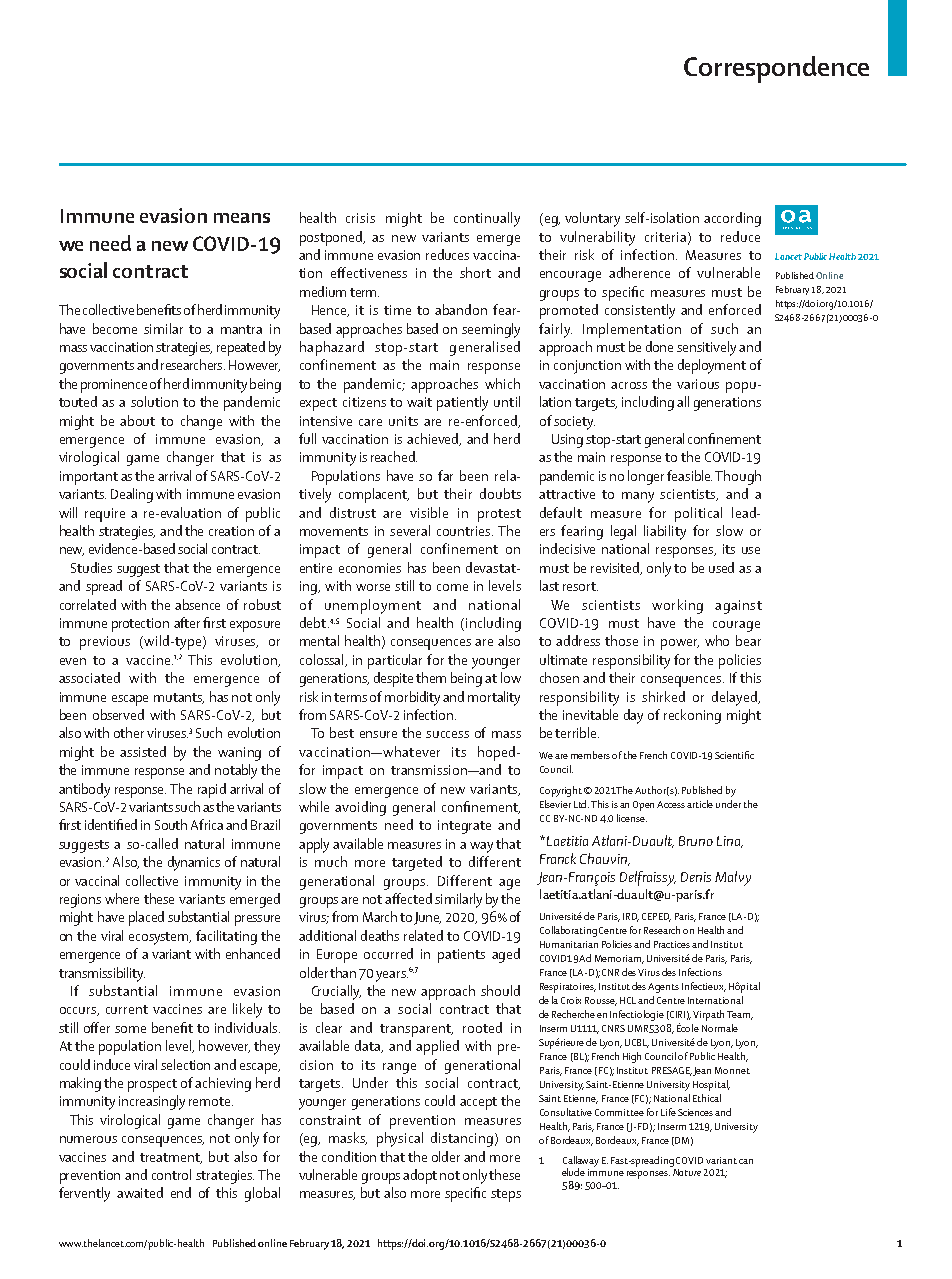  Describe the element at coordinates (687, 1172) in the screenshot. I see `Nature` at that location.
